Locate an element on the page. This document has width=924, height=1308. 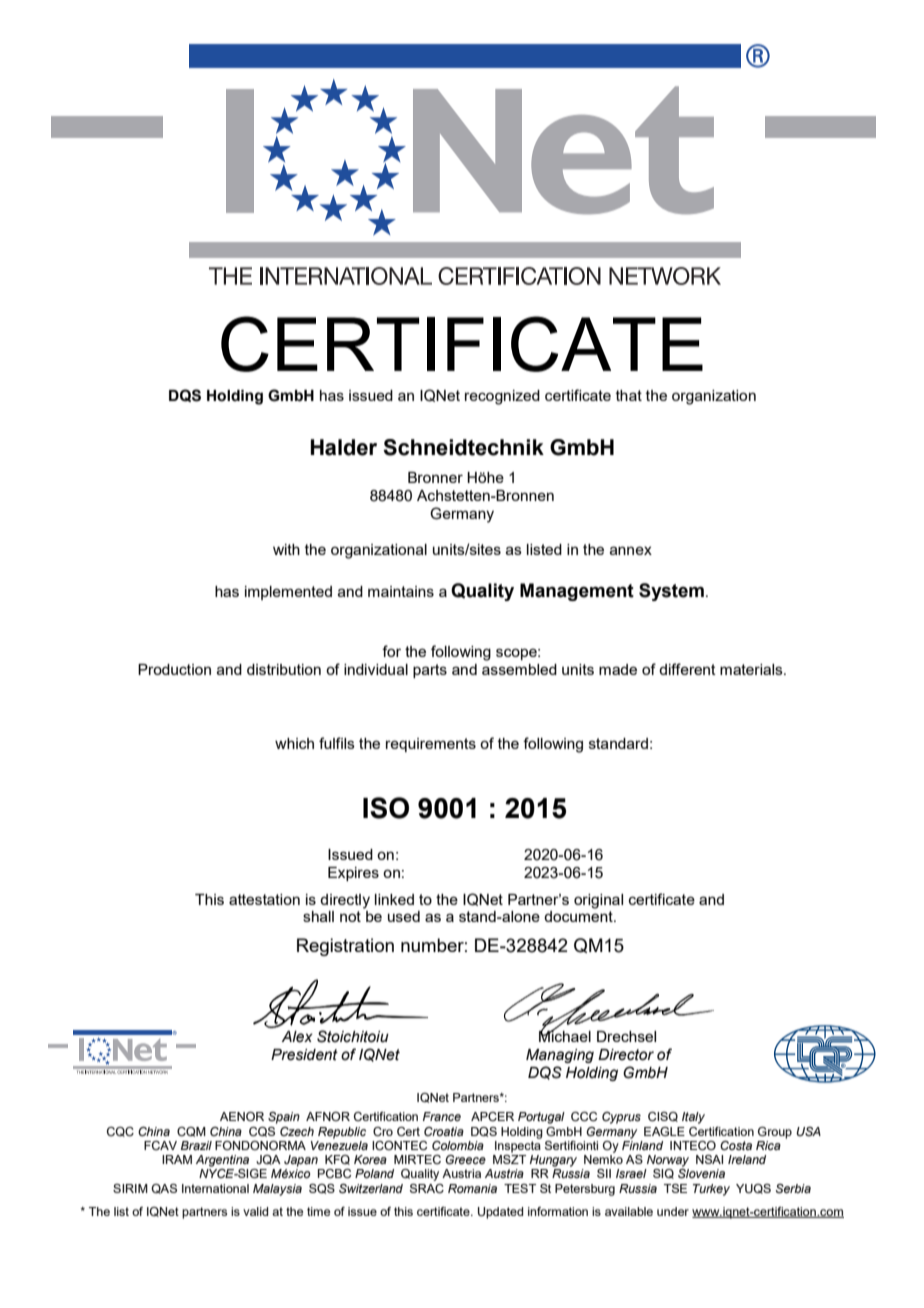
implemented is located at coordinates (288, 593).
